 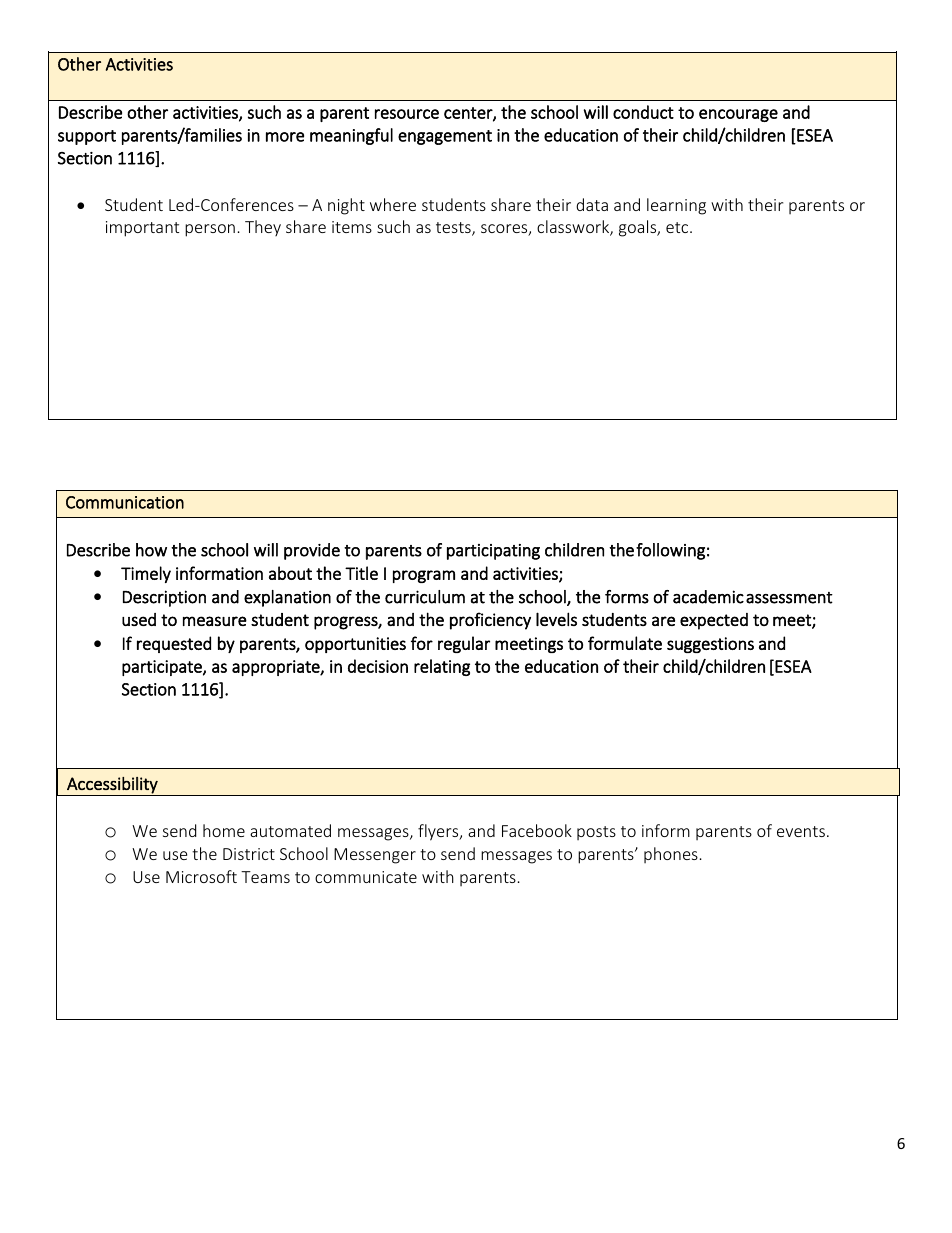 I want to click on participating, so click(x=493, y=552).
